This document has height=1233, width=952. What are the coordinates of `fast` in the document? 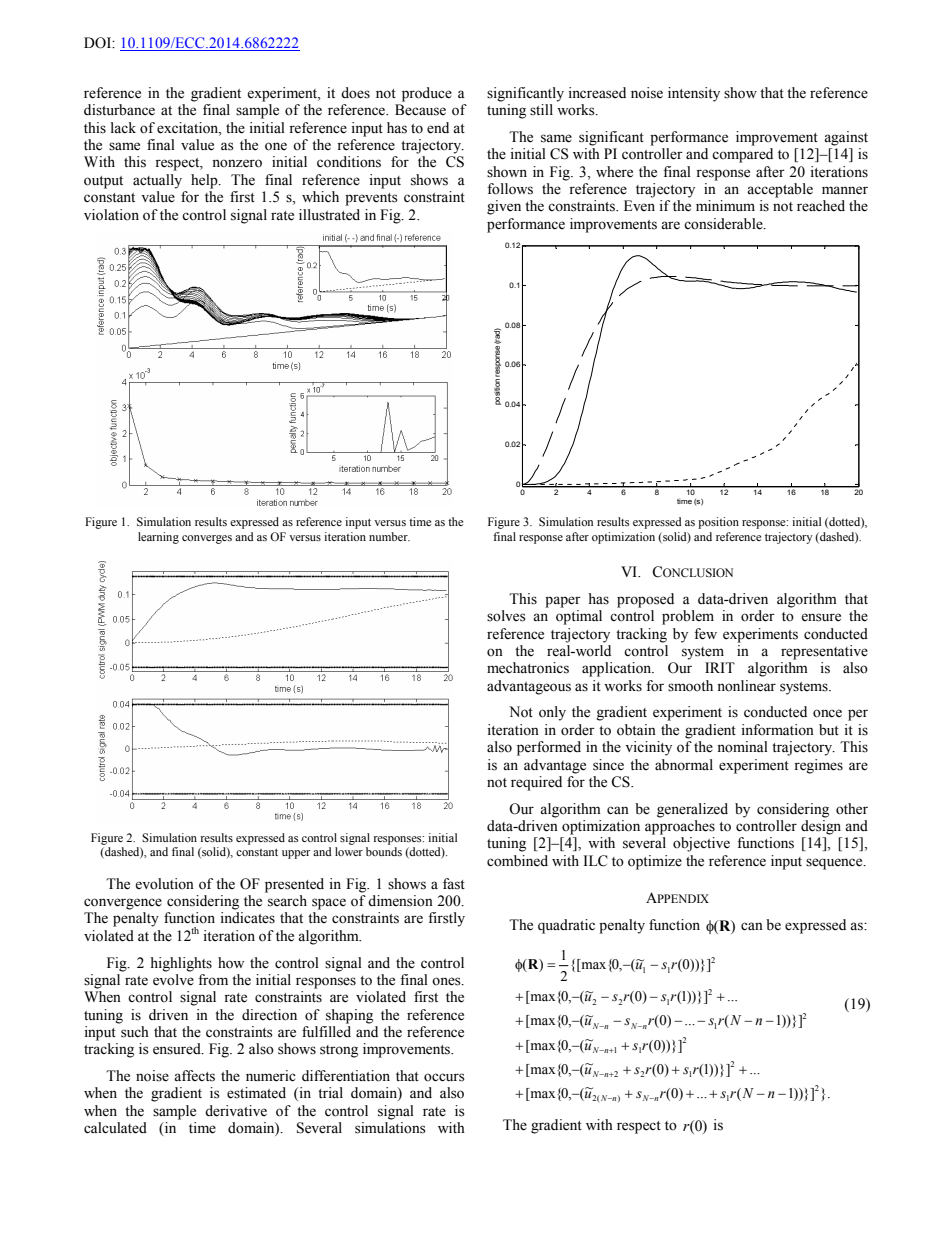 It's located at (454, 884).
